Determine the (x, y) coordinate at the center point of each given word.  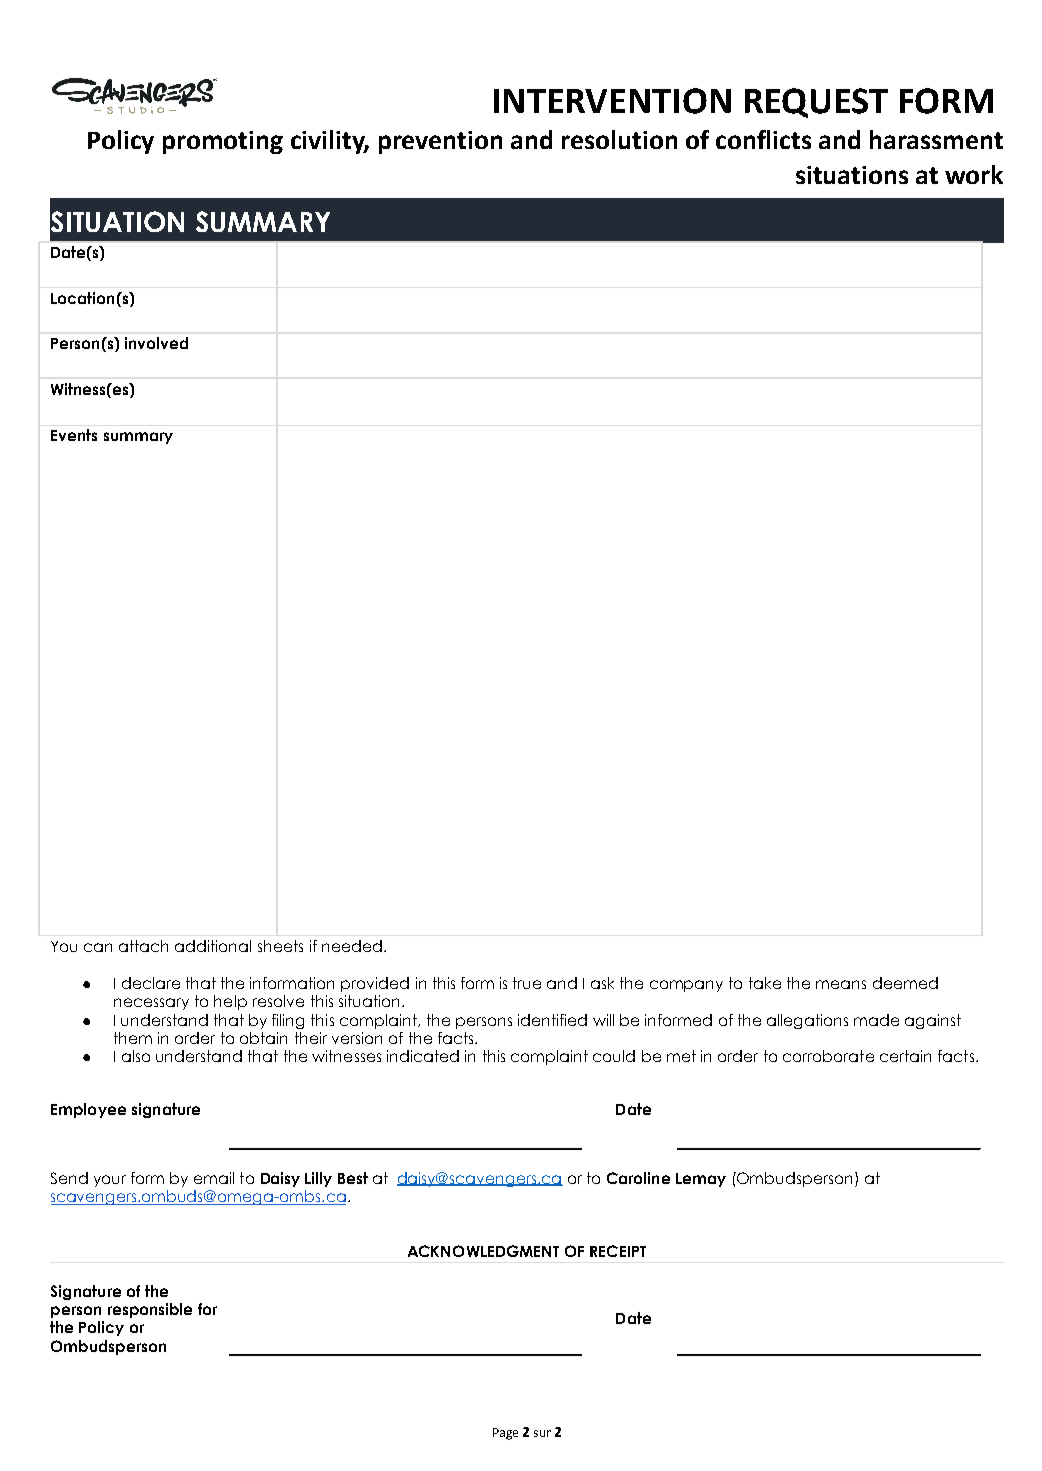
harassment (936, 139)
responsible (150, 1310)
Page (505, 1434)
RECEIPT (618, 1251)
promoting (223, 142)
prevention (440, 142)
